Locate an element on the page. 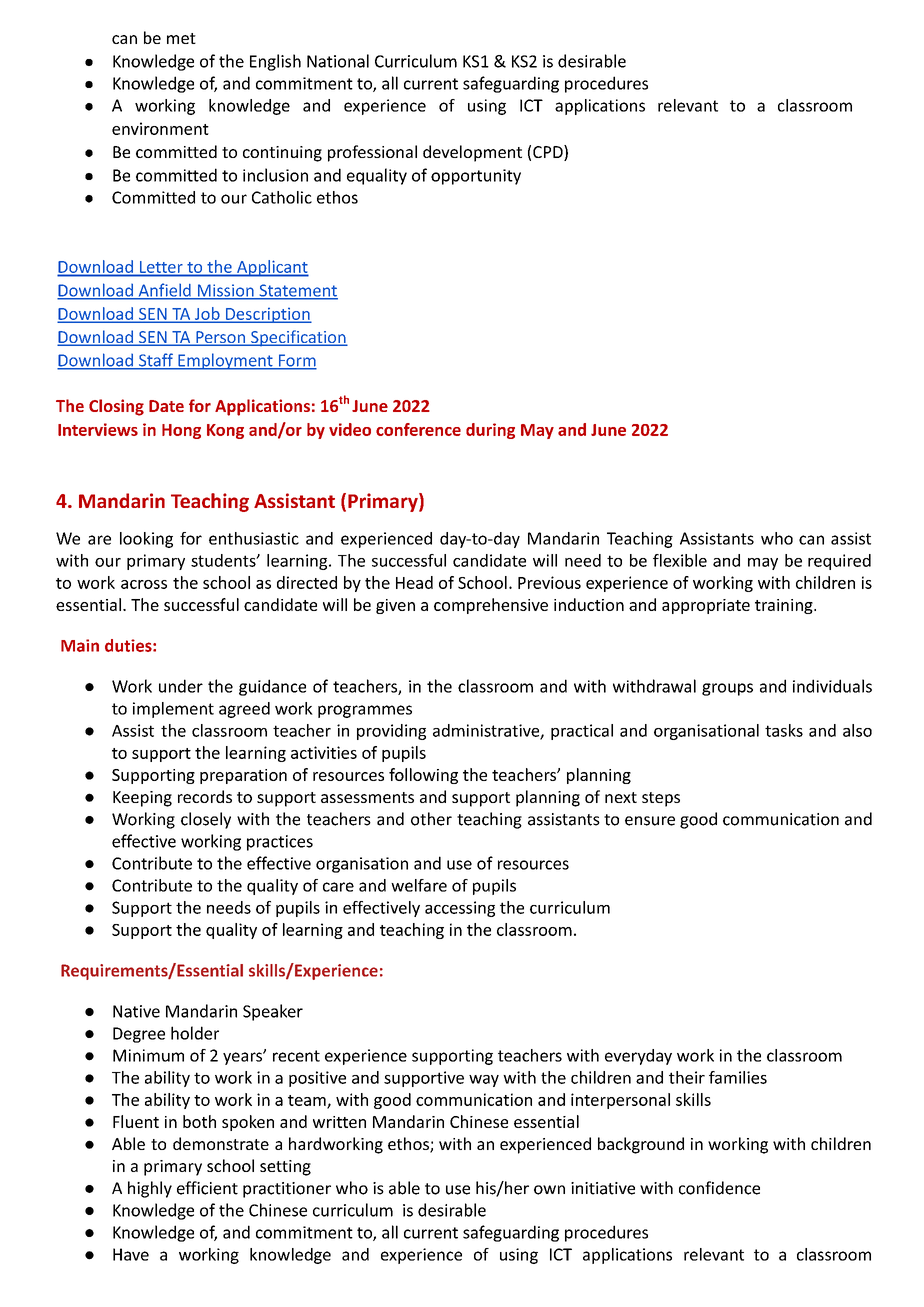  comprehensive is located at coordinates (491, 606).
